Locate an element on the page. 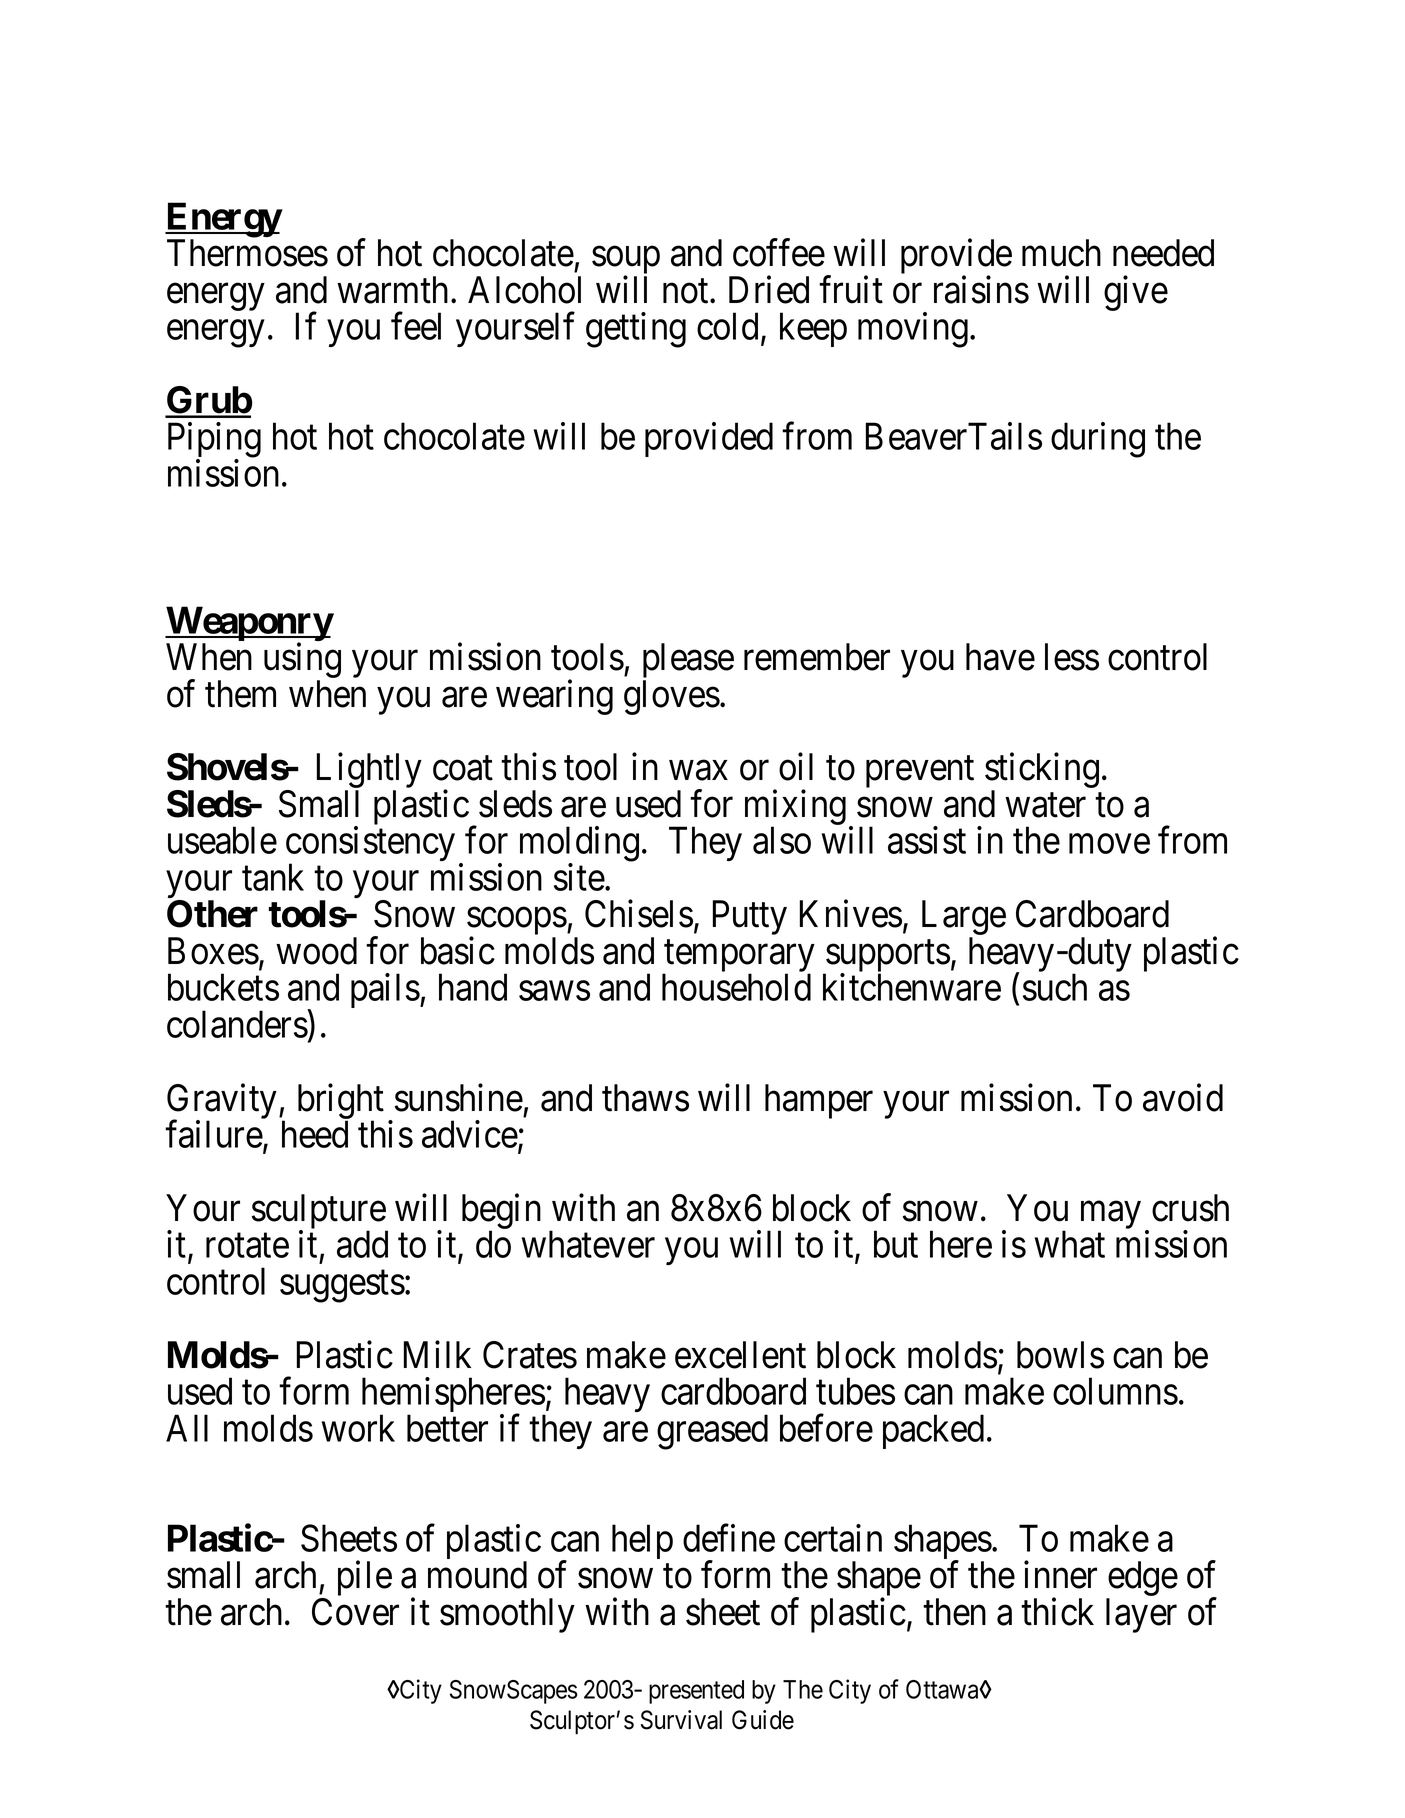  Survival is located at coordinates (681, 1720).
